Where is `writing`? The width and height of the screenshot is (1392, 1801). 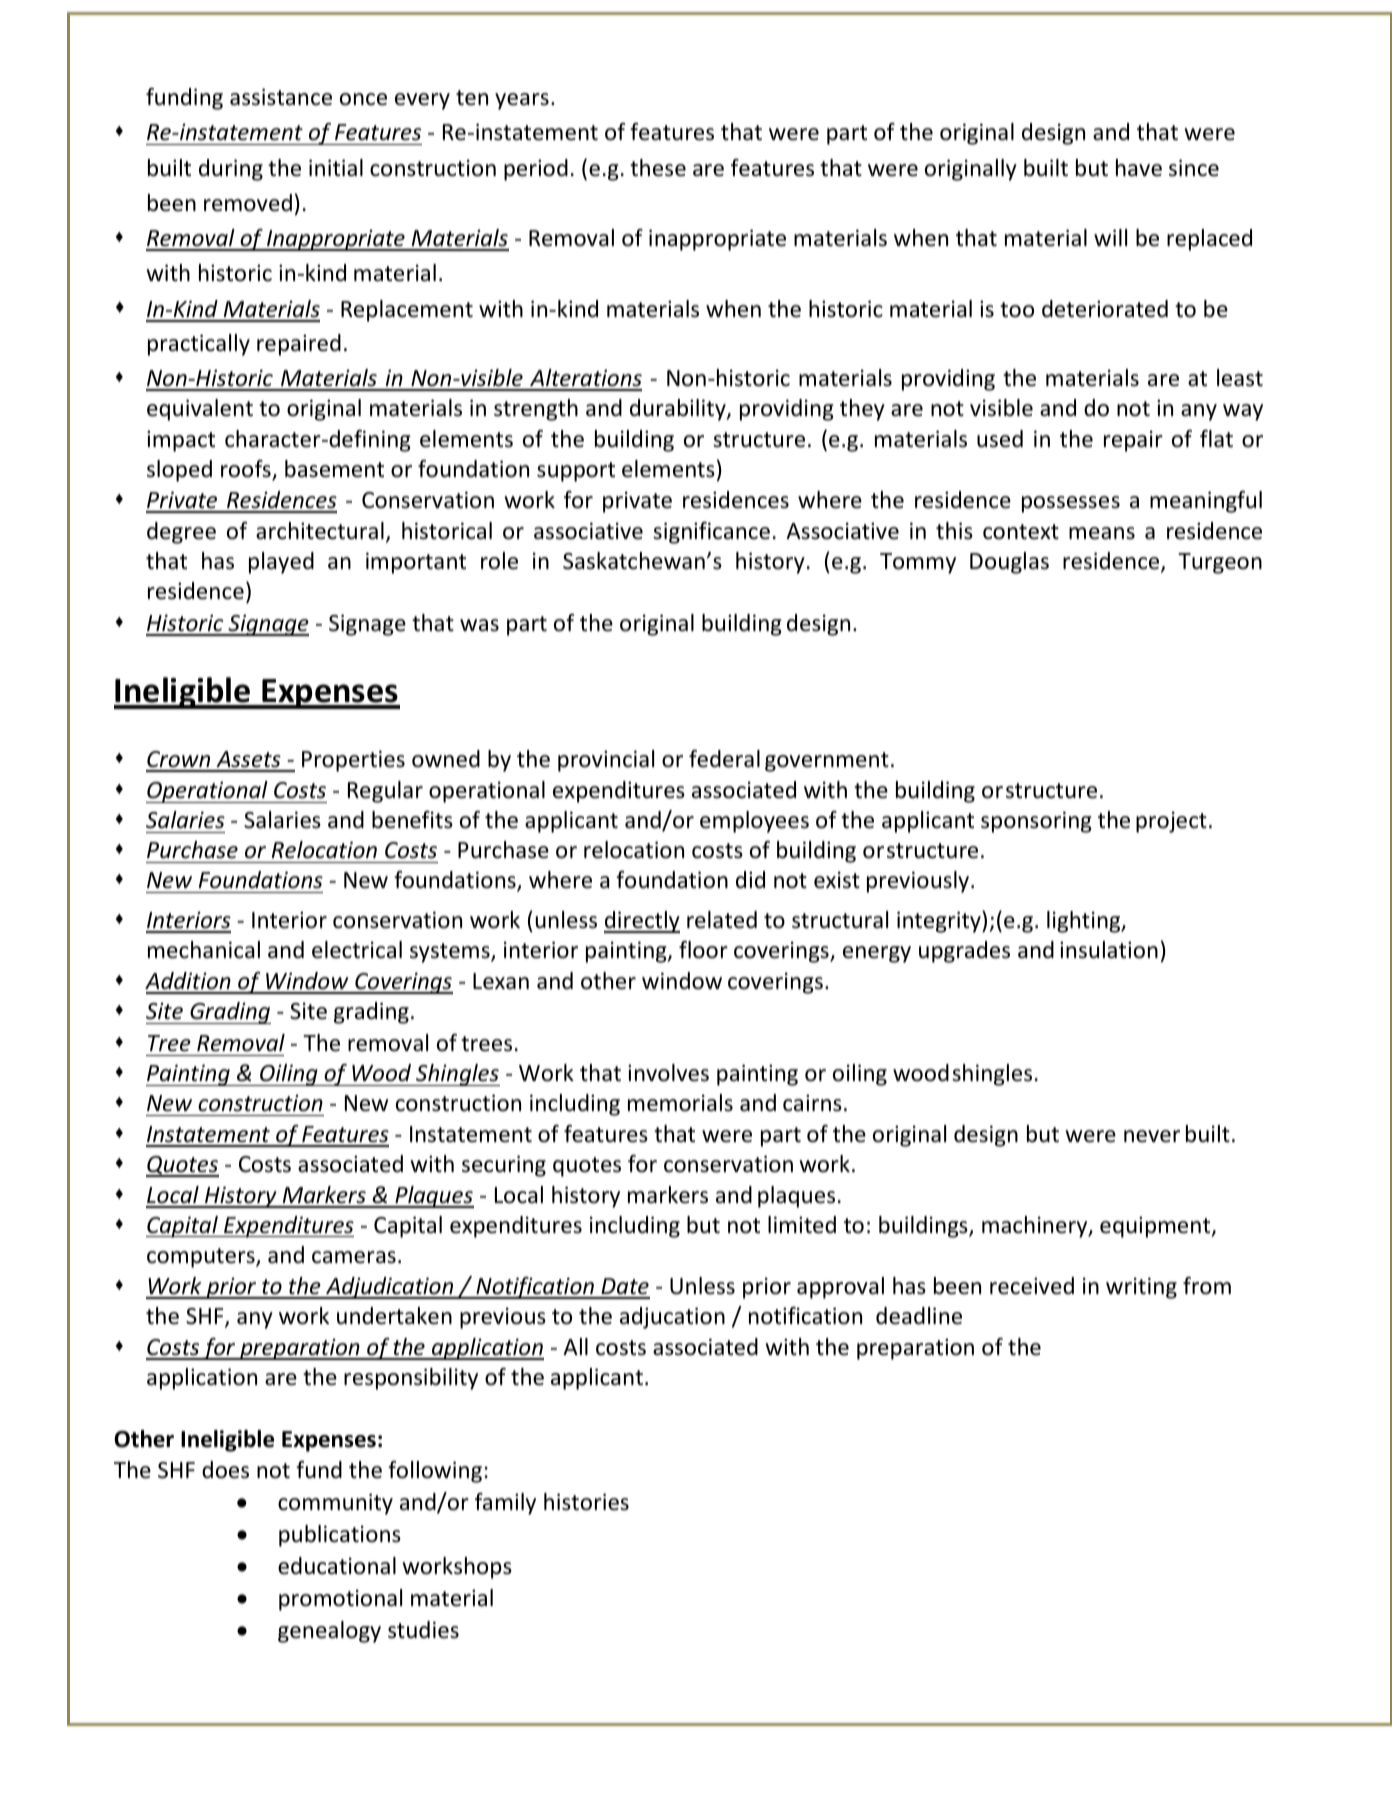 writing is located at coordinates (1141, 1288).
